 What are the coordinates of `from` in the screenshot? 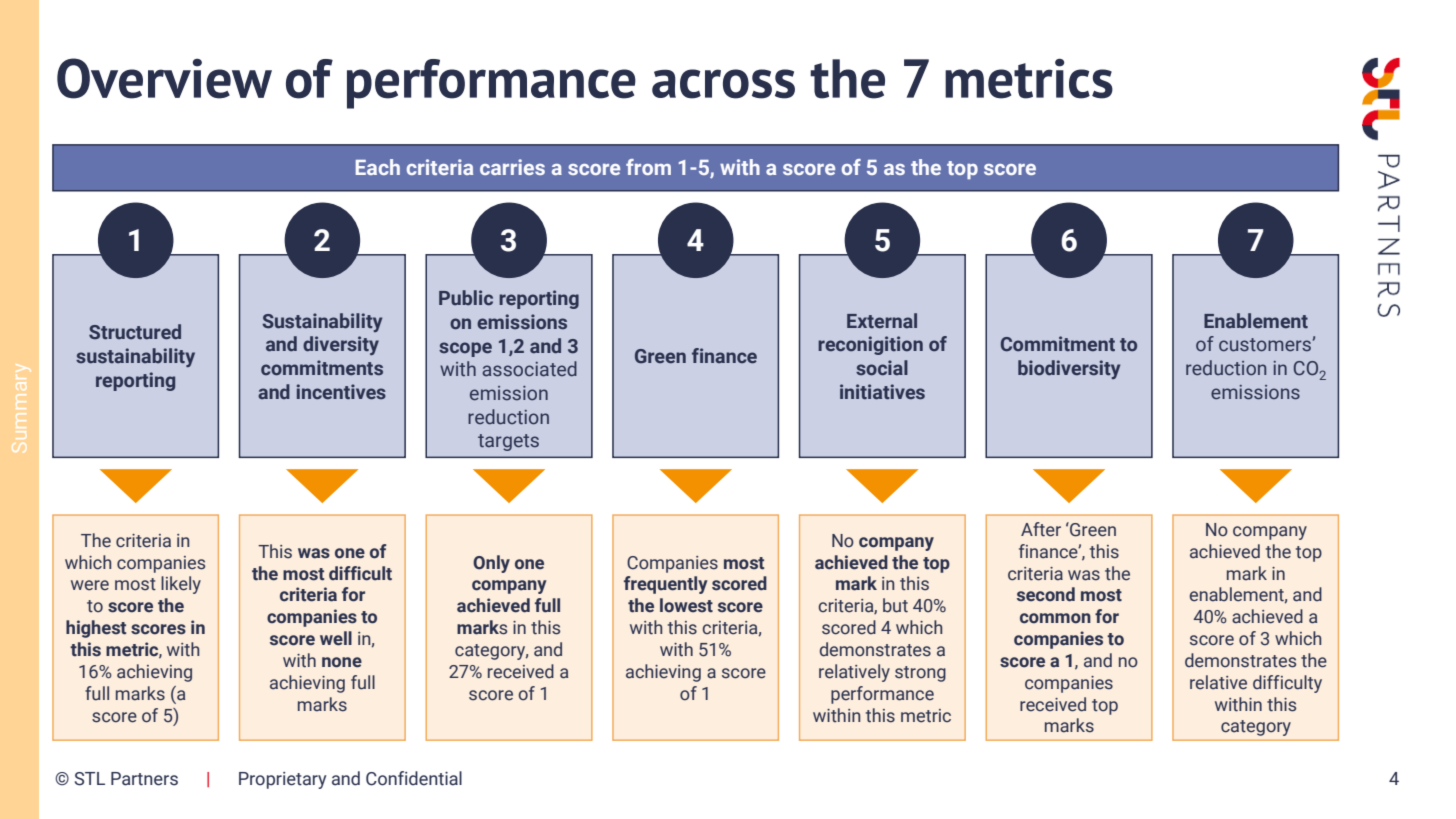 It's located at (648, 167).
